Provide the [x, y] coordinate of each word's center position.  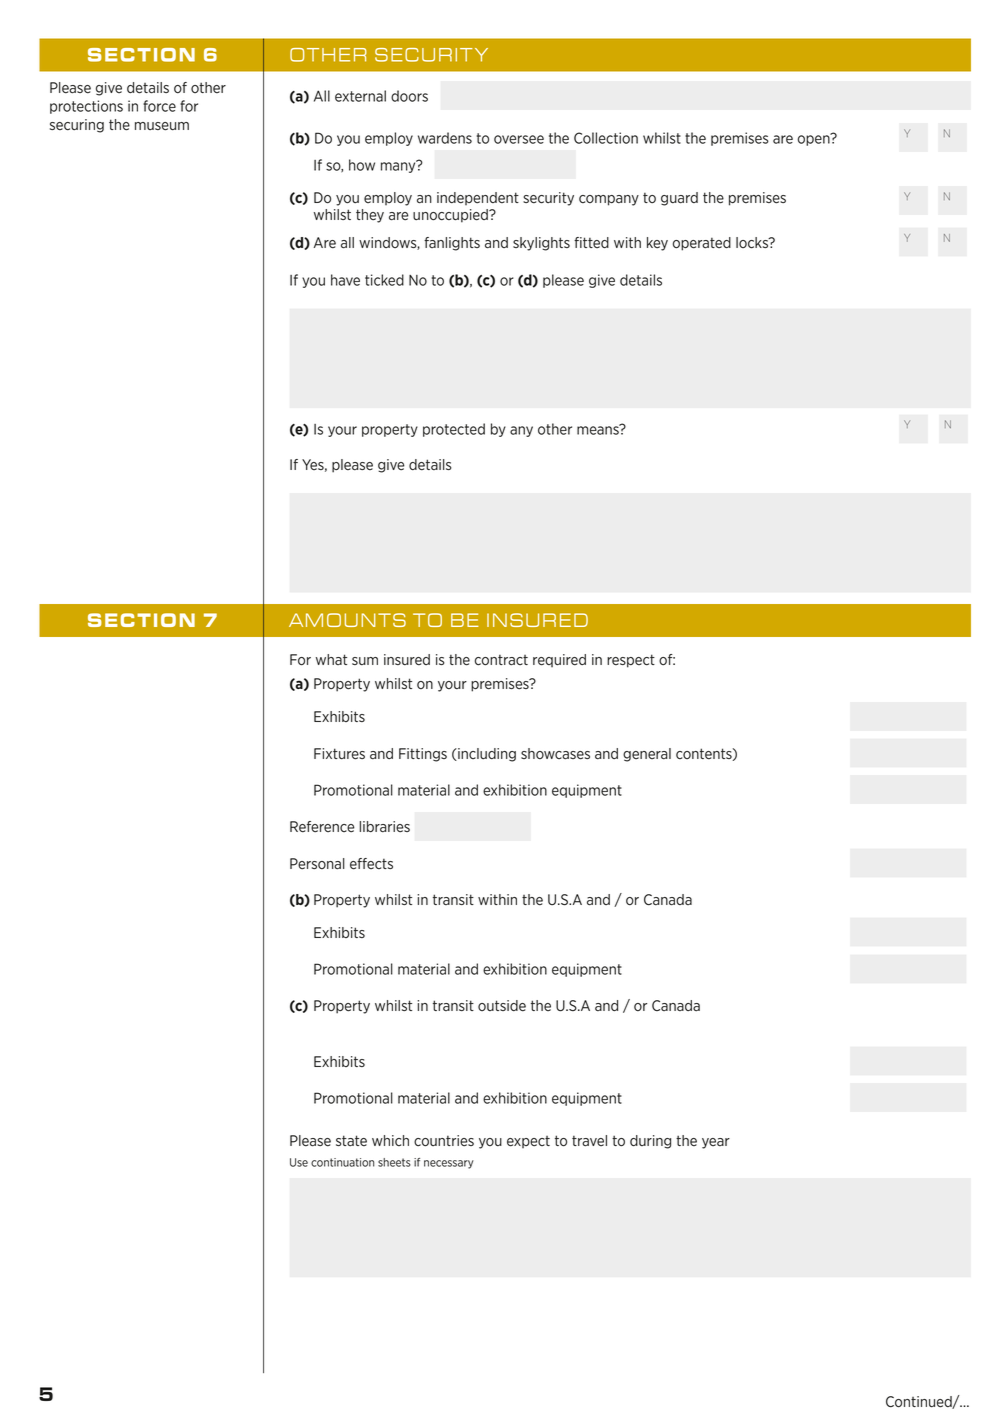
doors [409, 96]
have [345, 280]
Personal [317, 864]
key [657, 244]
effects [371, 864]
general [647, 755]
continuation [343, 1162]
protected [454, 430]
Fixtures [339, 754]
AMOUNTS [347, 620]
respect [631, 661]
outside [502, 1006]
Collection [606, 138]
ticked [384, 280]
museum [162, 126]
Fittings [423, 755]
